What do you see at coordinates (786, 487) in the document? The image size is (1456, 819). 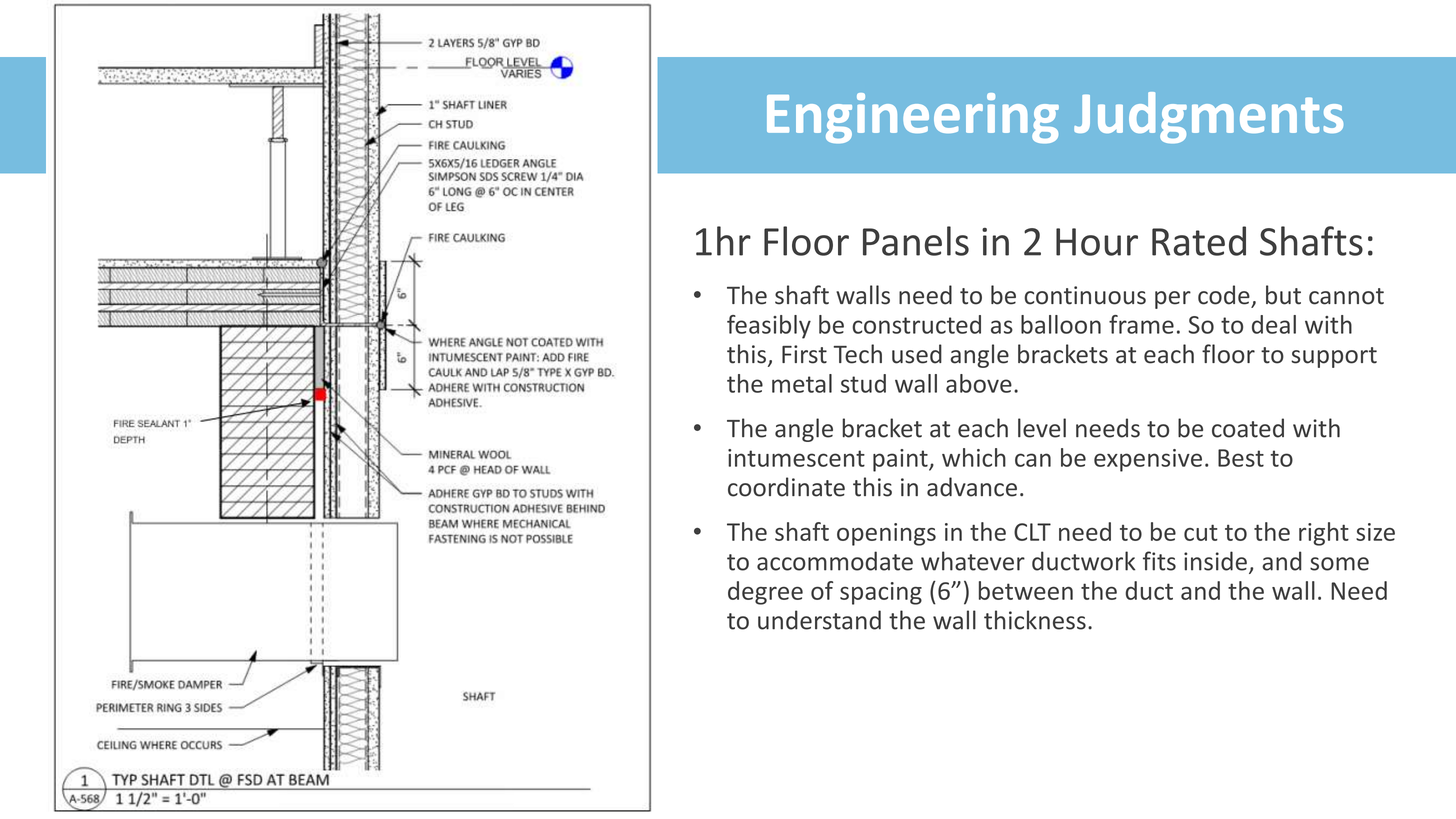 I see `coordinate` at bounding box center [786, 487].
